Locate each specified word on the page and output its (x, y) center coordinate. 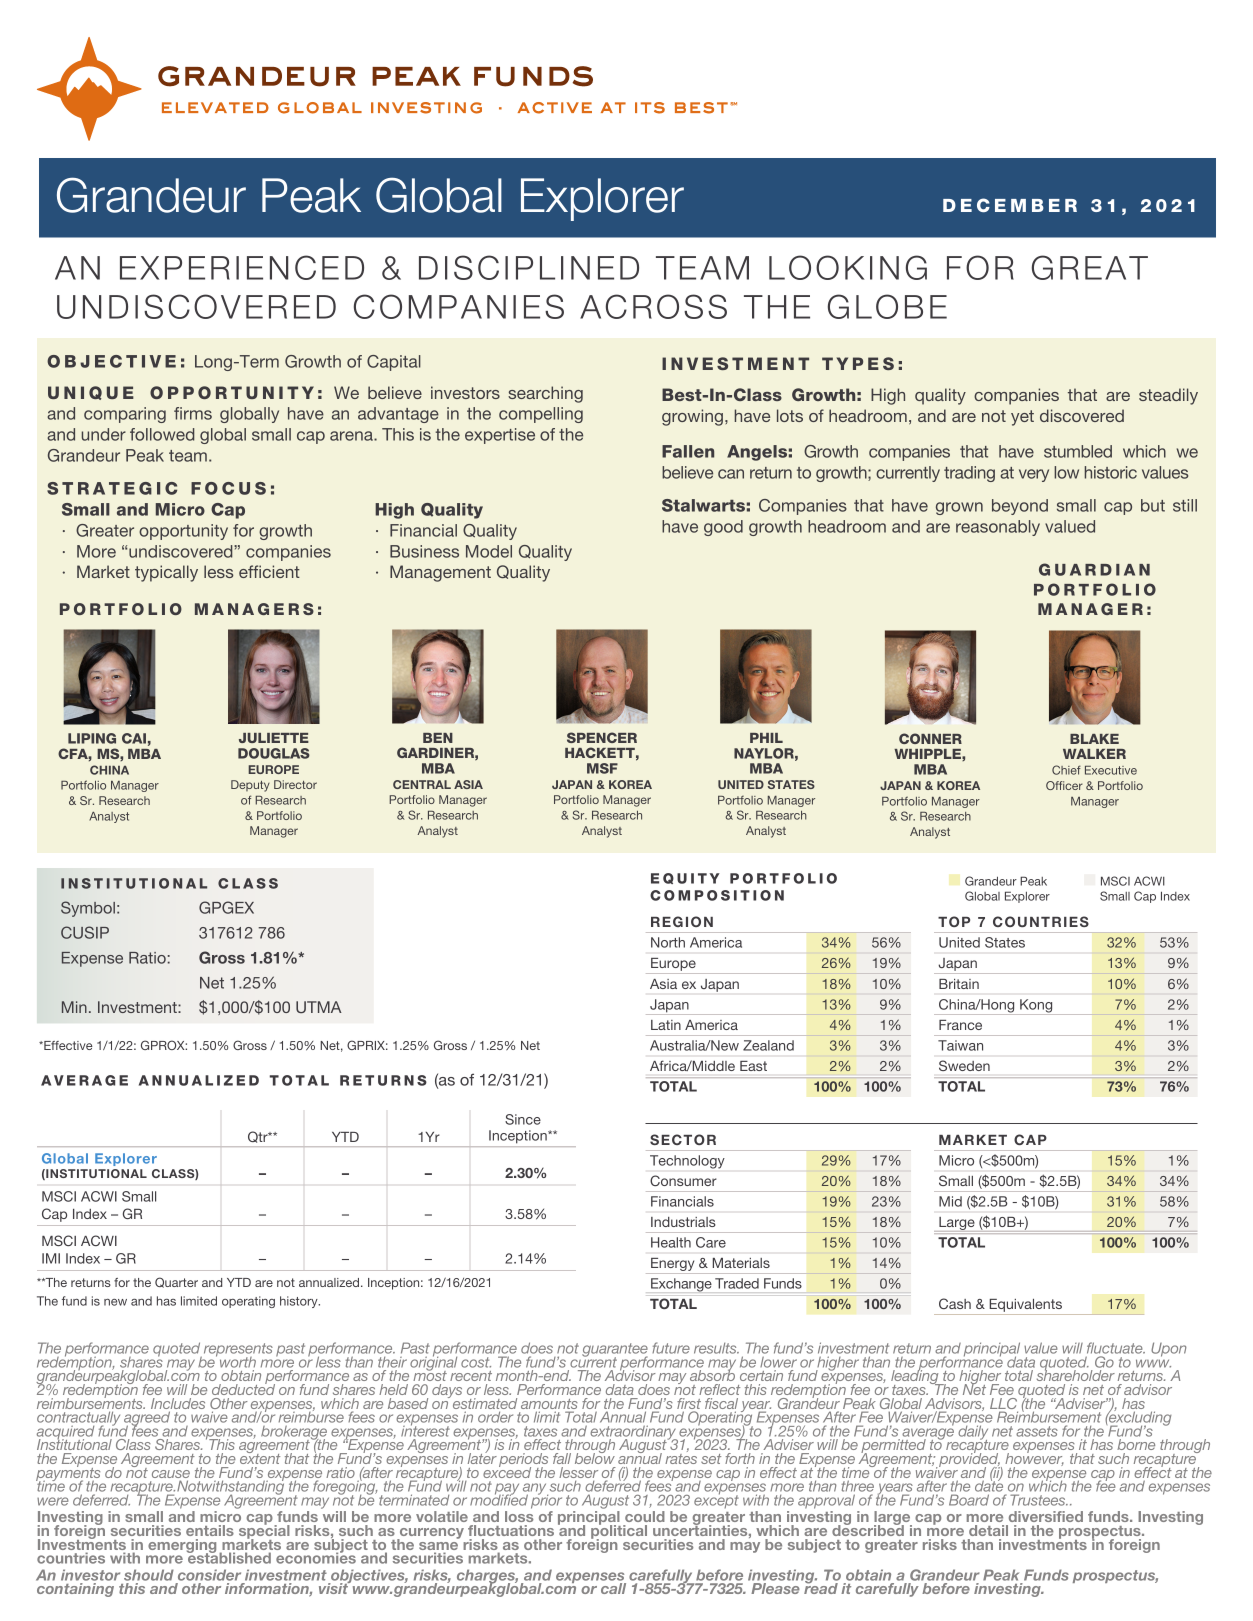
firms (193, 413)
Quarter (176, 1282)
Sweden (964, 1065)
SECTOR (683, 1139)
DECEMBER (1010, 205)
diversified (1046, 1516)
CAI (134, 738)
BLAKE (1094, 739)
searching (545, 394)
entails (210, 1530)
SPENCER (602, 737)
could (645, 1516)
